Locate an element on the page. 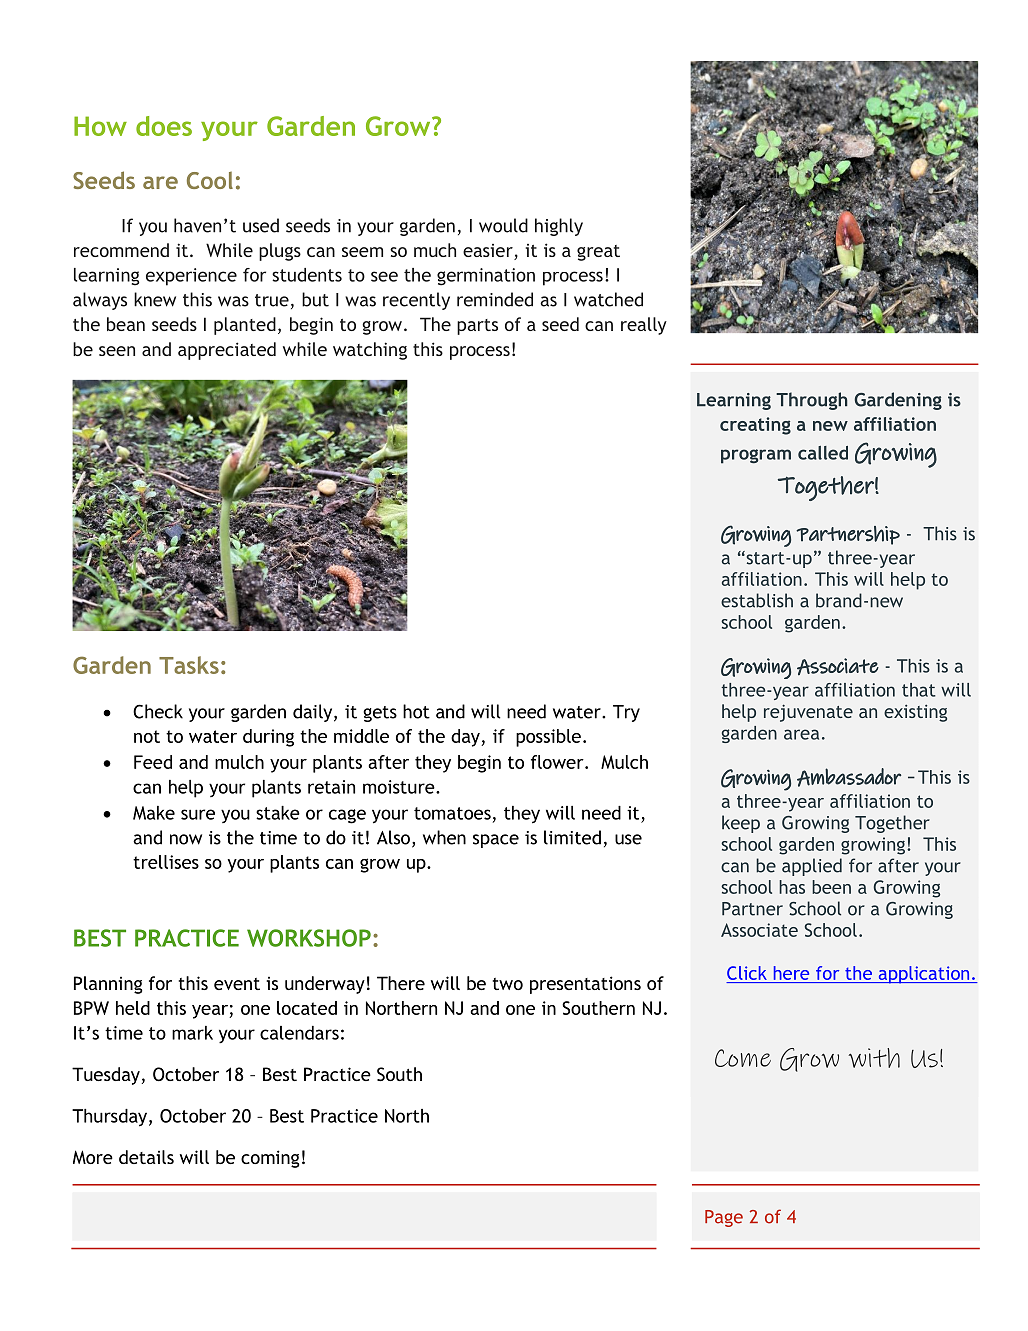  Cool is located at coordinates (210, 180).
